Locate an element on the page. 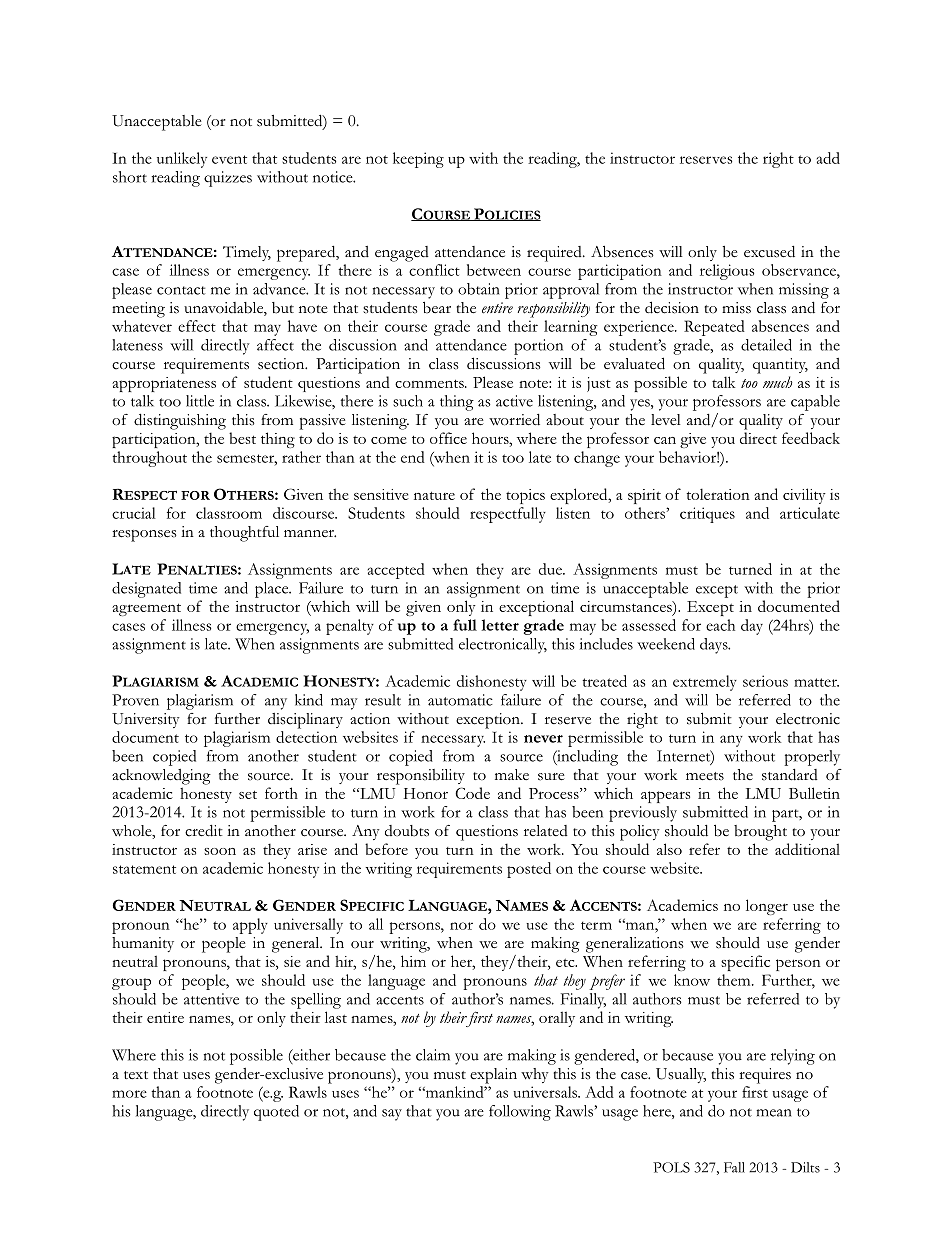 The width and height of the document is (952, 1233). critiques is located at coordinates (707, 515).
